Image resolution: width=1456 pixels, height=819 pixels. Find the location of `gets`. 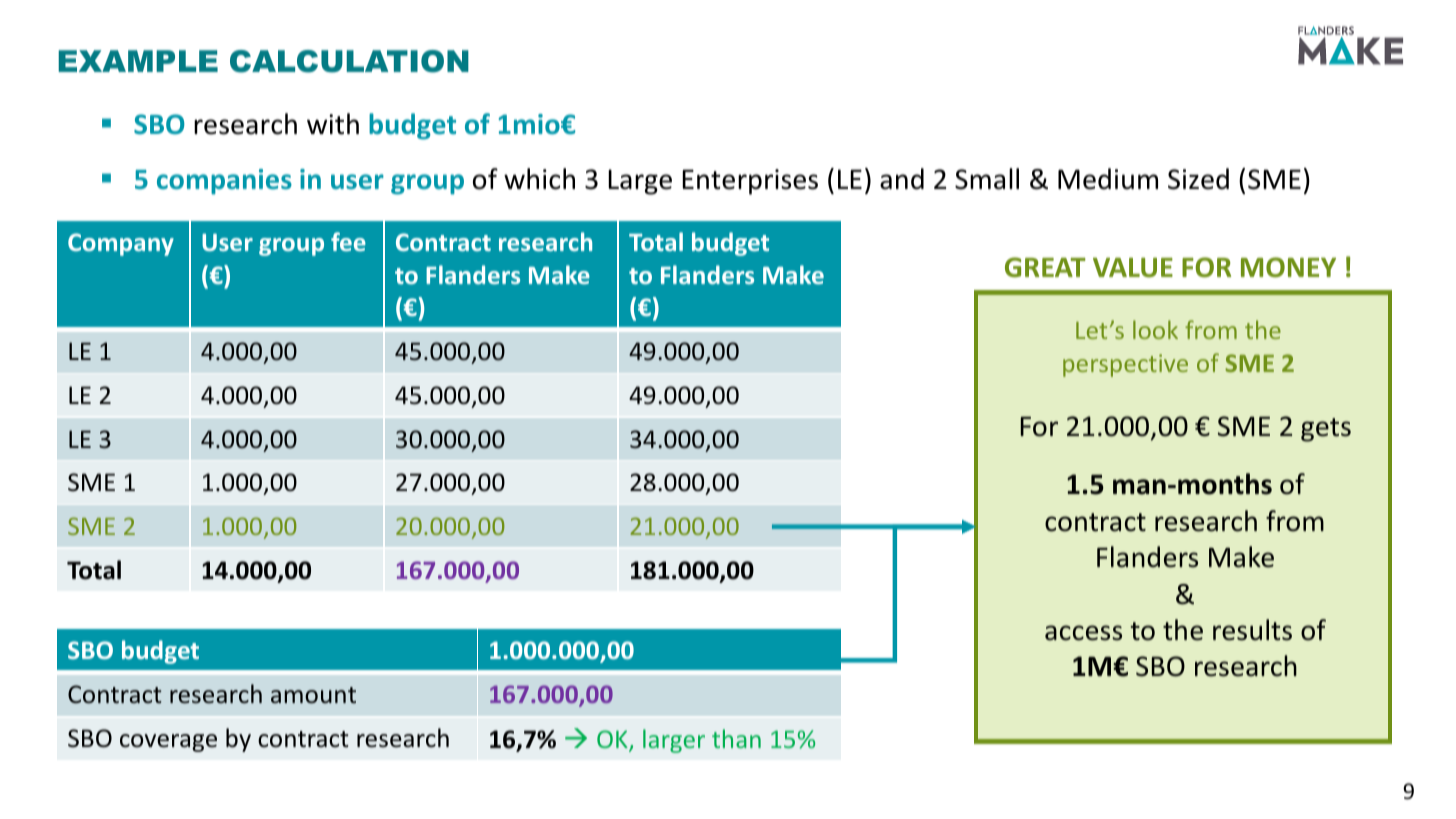

gets is located at coordinates (1326, 430).
